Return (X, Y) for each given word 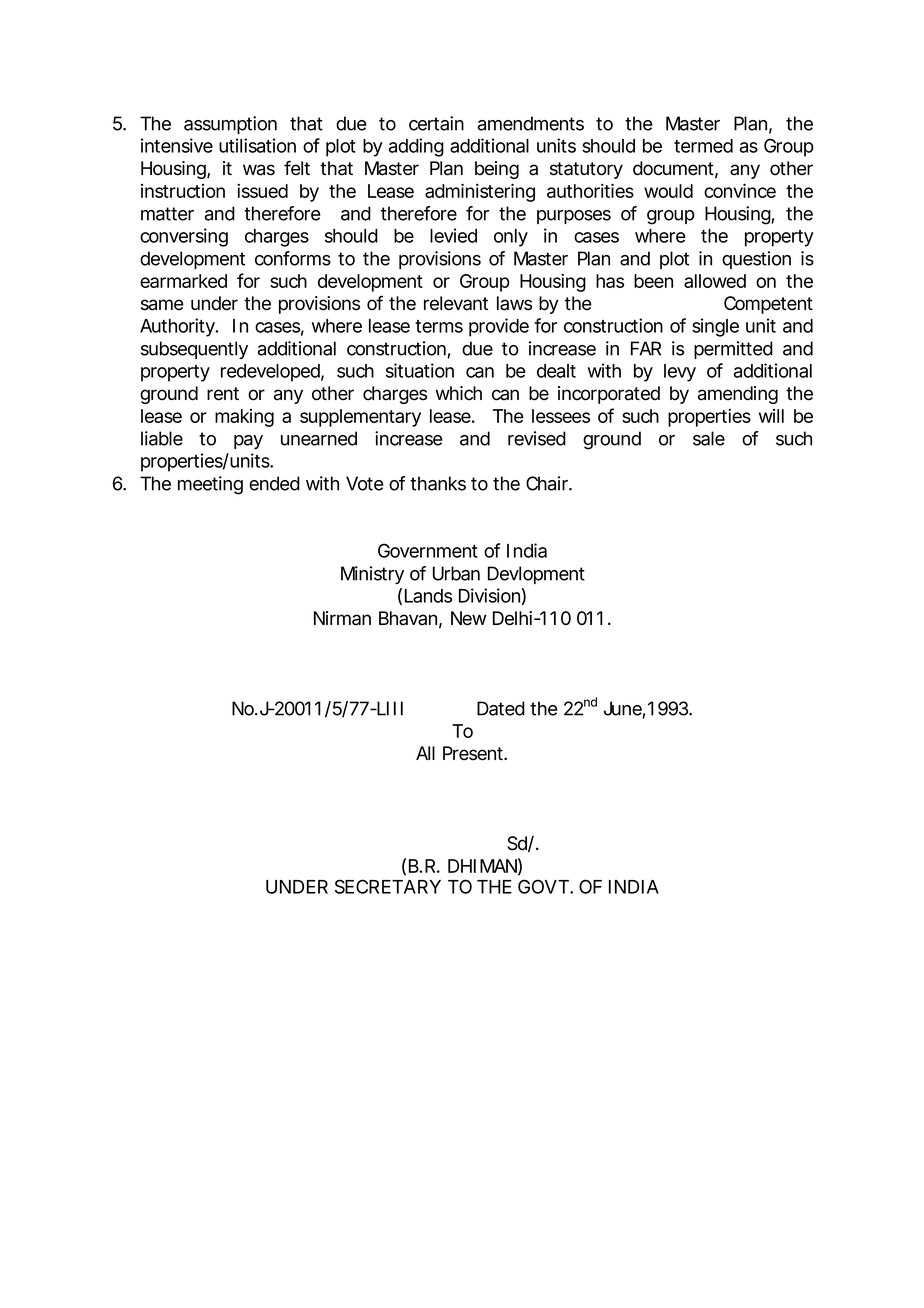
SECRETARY (388, 886)
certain (436, 123)
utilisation (257, 145)
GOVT (544, 886)
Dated (501, 708)
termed (703, 146)
